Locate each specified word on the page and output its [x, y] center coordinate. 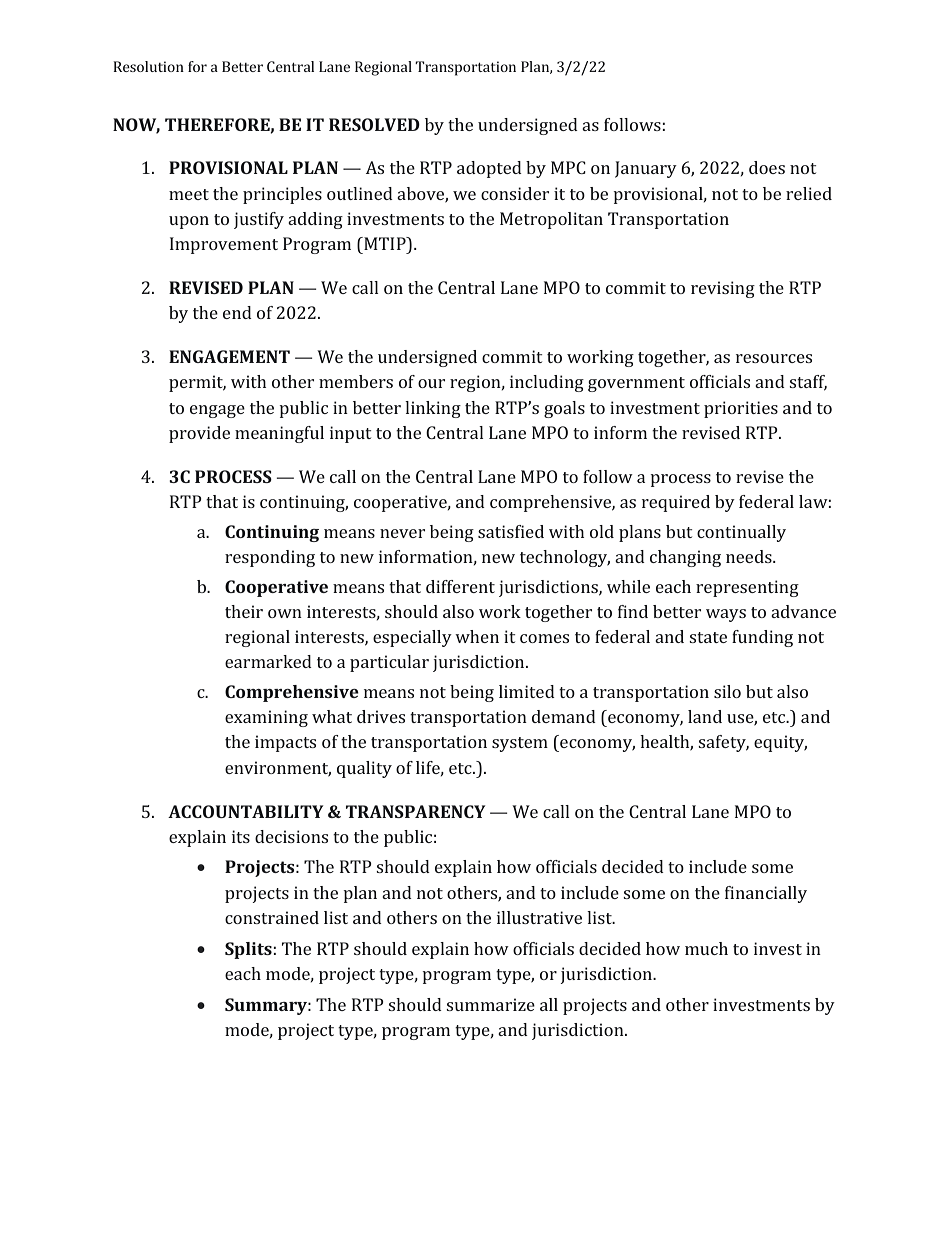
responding [270, 558]
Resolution [148, 66]
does [767, 167]
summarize [490, 1004]
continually [741, 533]
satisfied [511, 531]
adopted [489, 169]
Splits [249, 950]
